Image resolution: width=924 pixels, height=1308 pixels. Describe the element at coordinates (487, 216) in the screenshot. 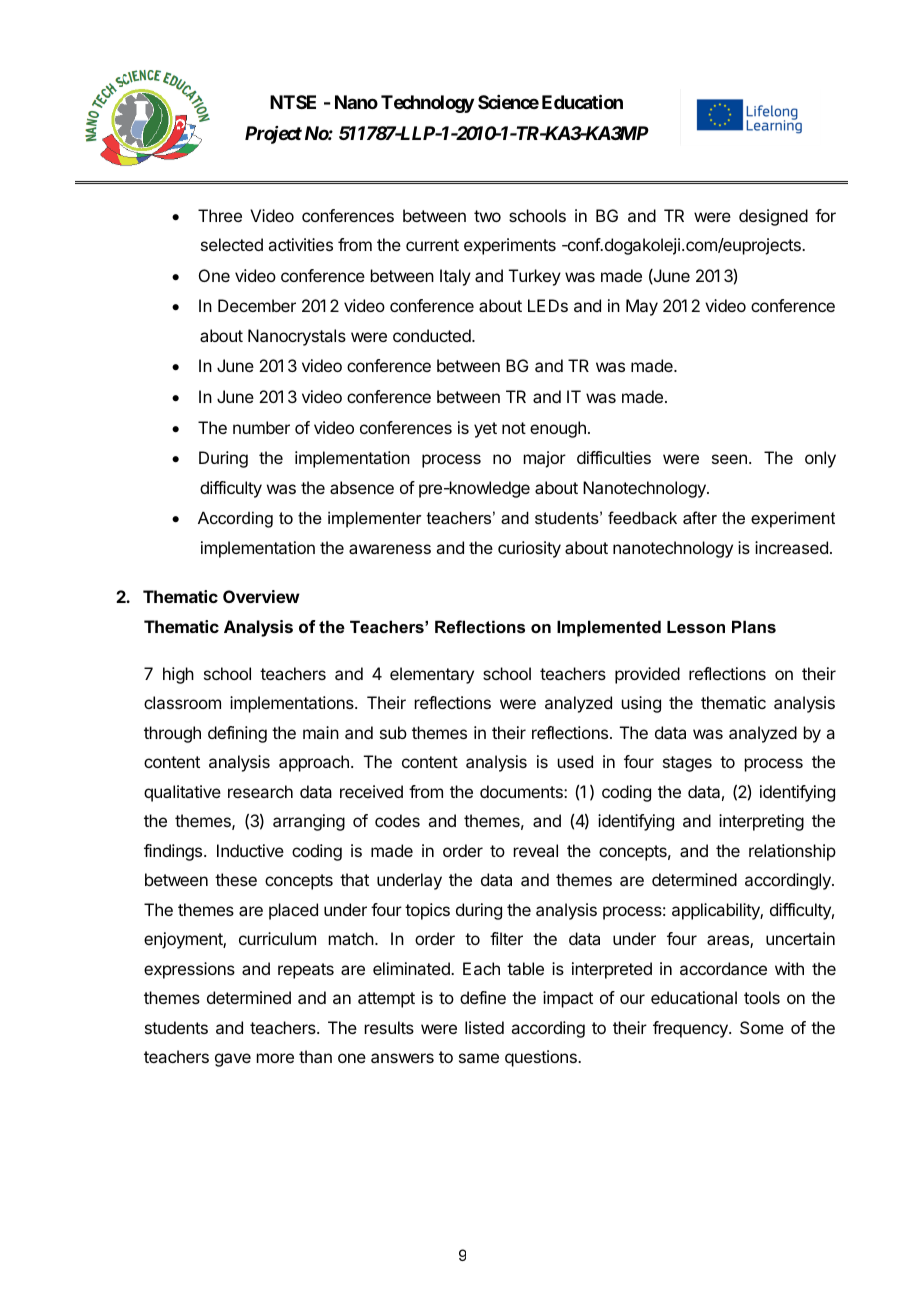

I see `two` at that location.
